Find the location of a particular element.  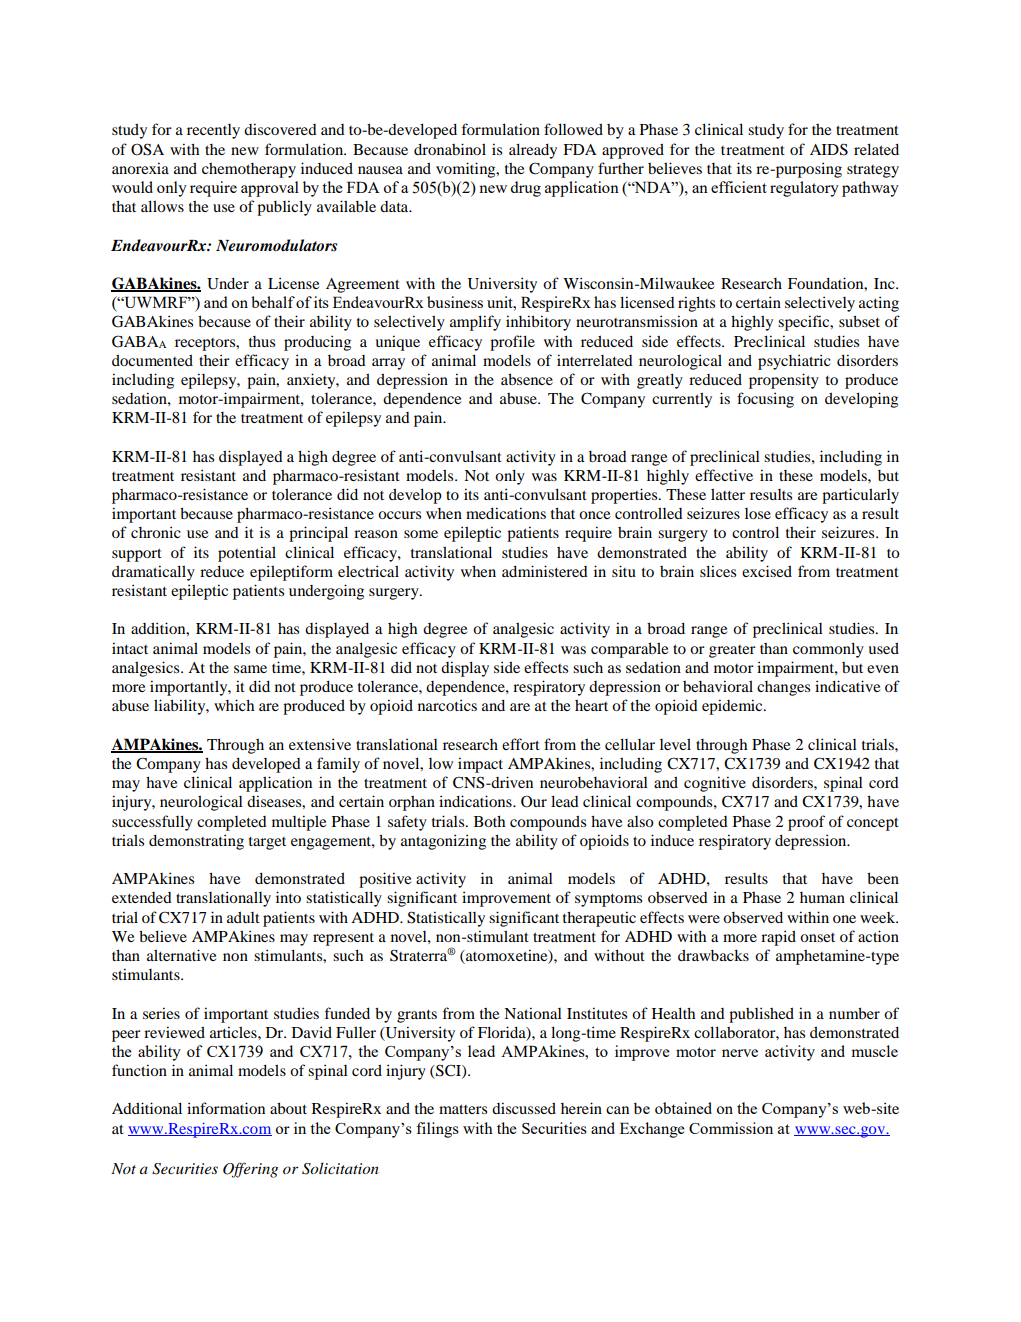

Commission is located at coordinates (731, 1128).
